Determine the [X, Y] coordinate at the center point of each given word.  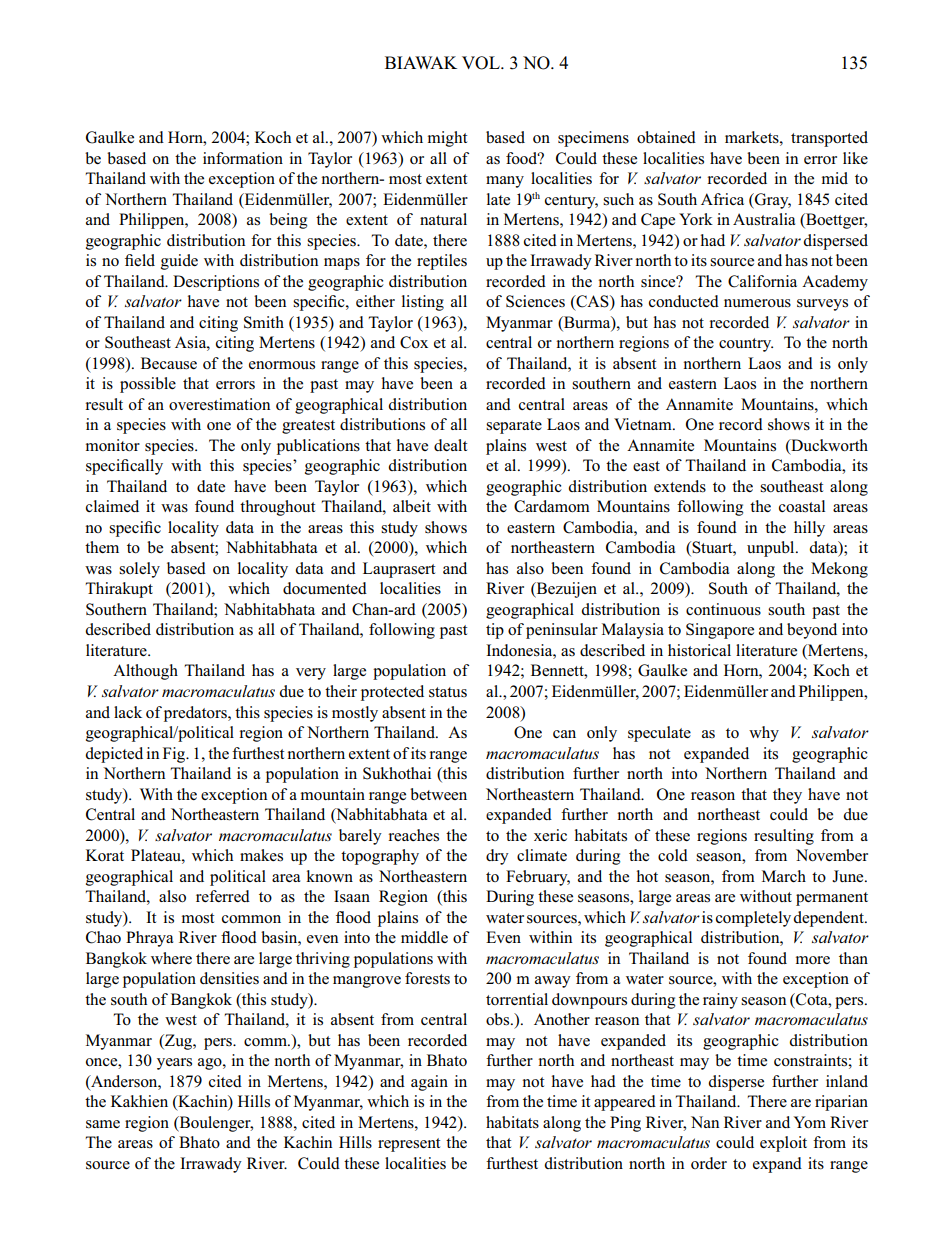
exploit [783, 1144]
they [787, 796]
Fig [175, 755]
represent [409, 1145]
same [103, 1124]
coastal [802, 506]
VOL [482, 63]
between [438, 794]
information [243, 158]
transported [829, 139]
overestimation [219, 404]
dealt [450, 445]
